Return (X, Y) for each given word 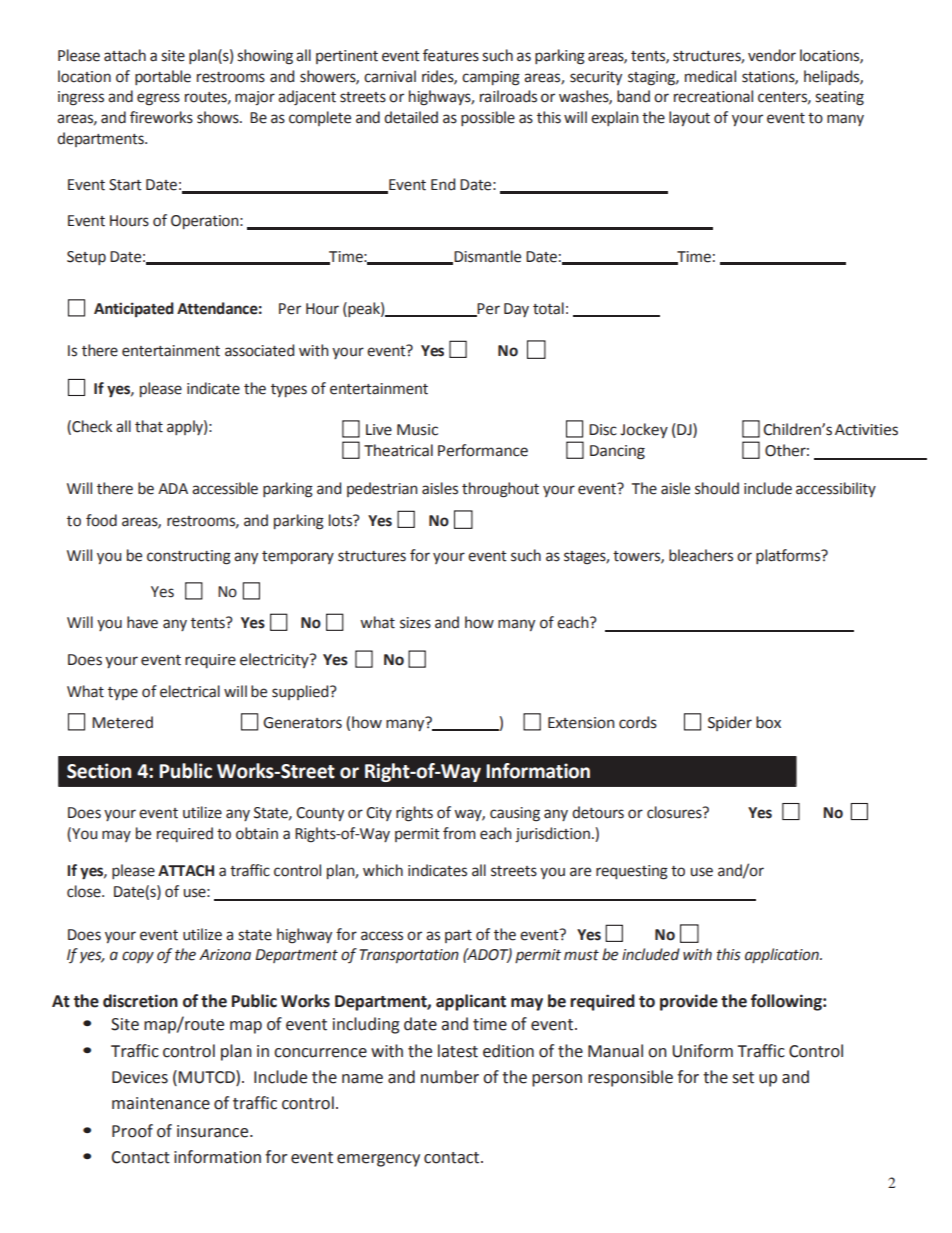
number (450, 1077)
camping (491, 78)
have (142, 622)
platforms (789, 556)
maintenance (161, 1103)
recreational (713, 96)
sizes (415, 623)
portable (163, 77)
